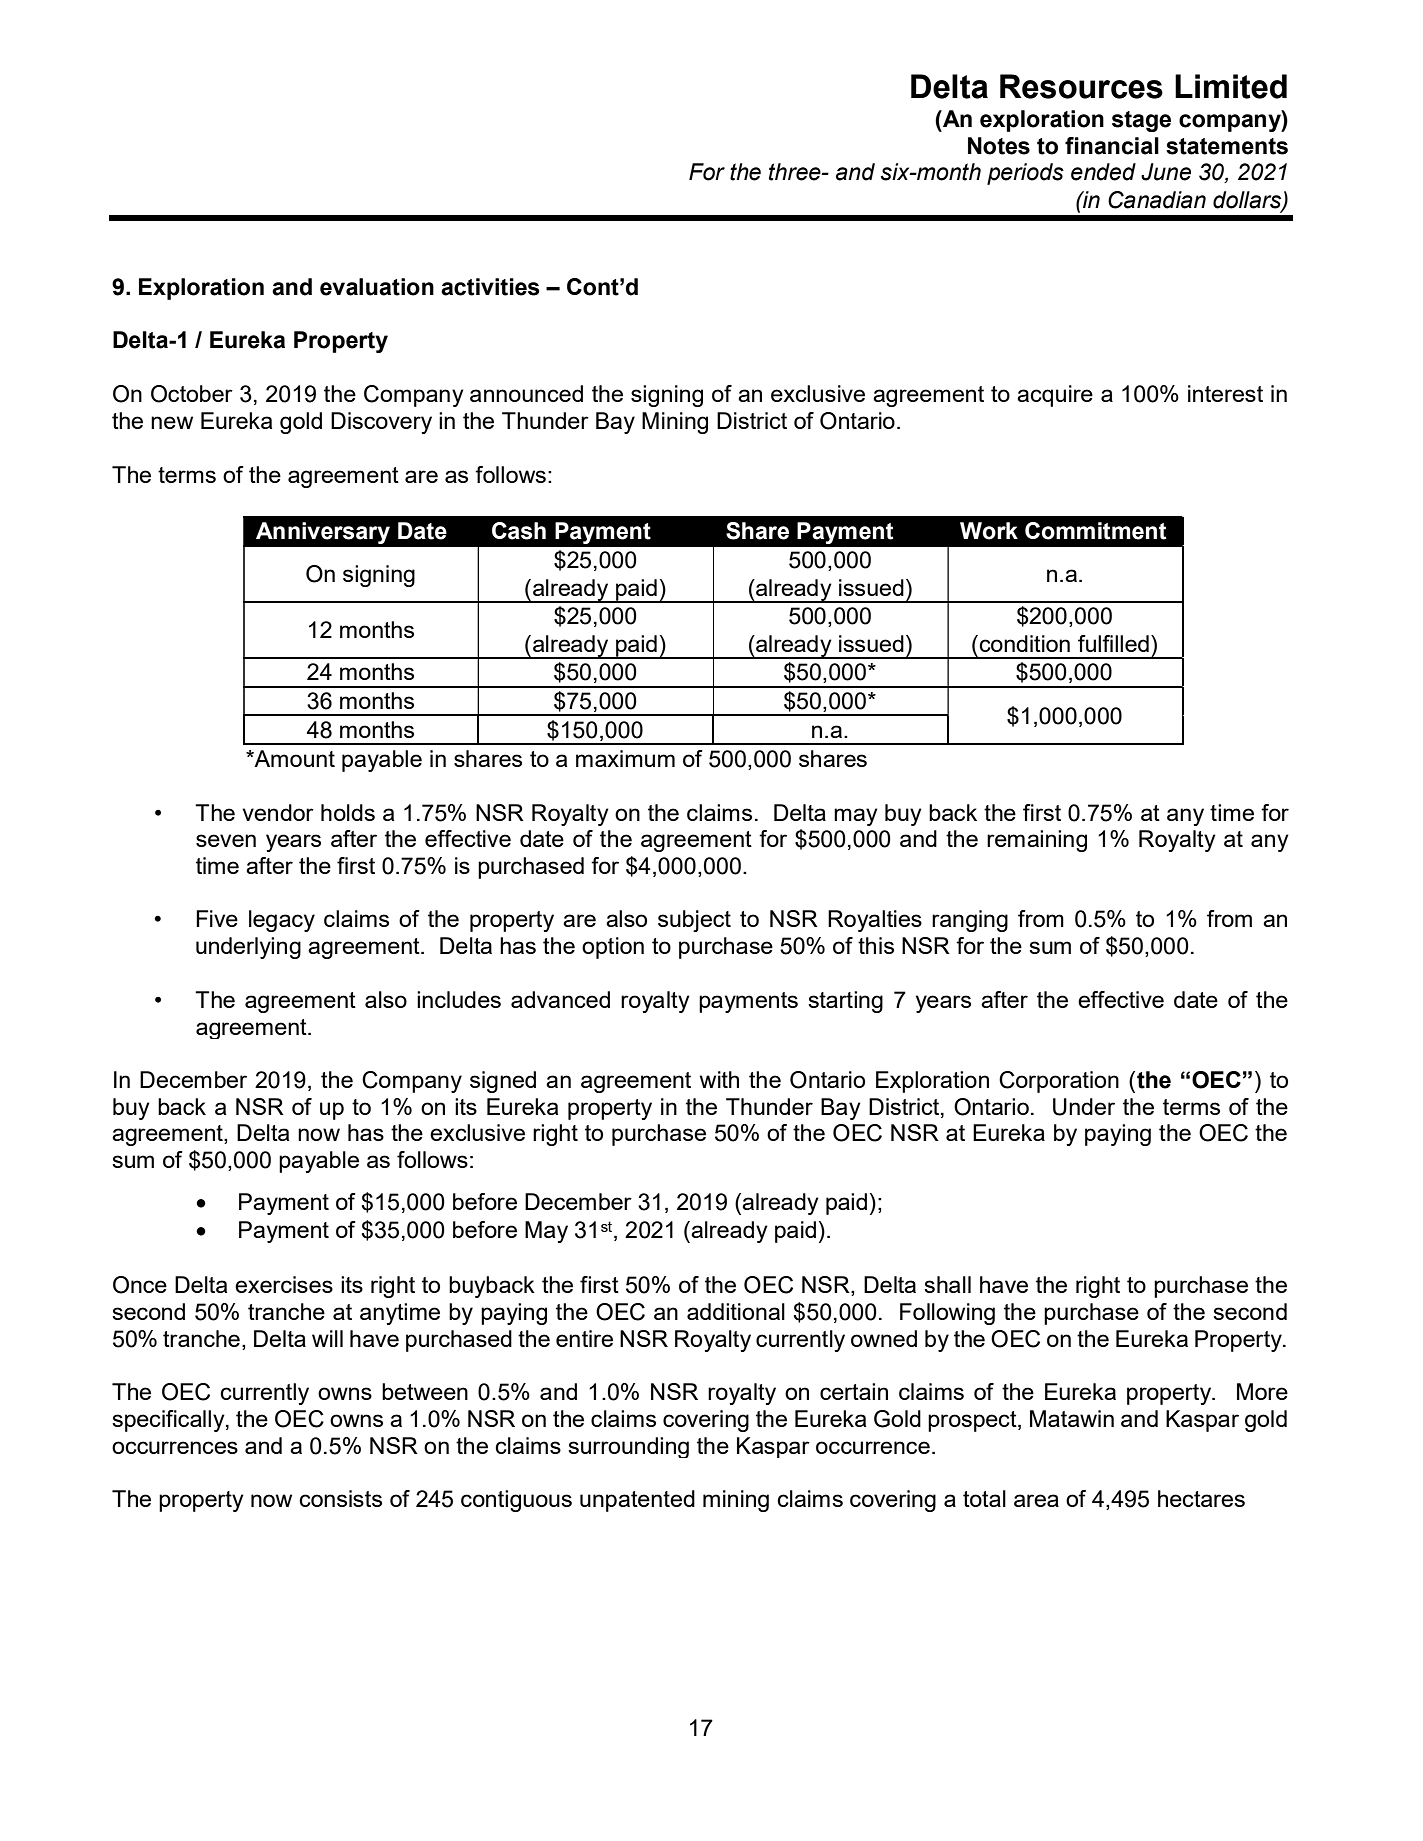 The height and width of the page is (1841, 1423). What do you see at coordinates (1059, 1082) in the page?
I see `Corporation` at bounding box center [1059, 1082].
